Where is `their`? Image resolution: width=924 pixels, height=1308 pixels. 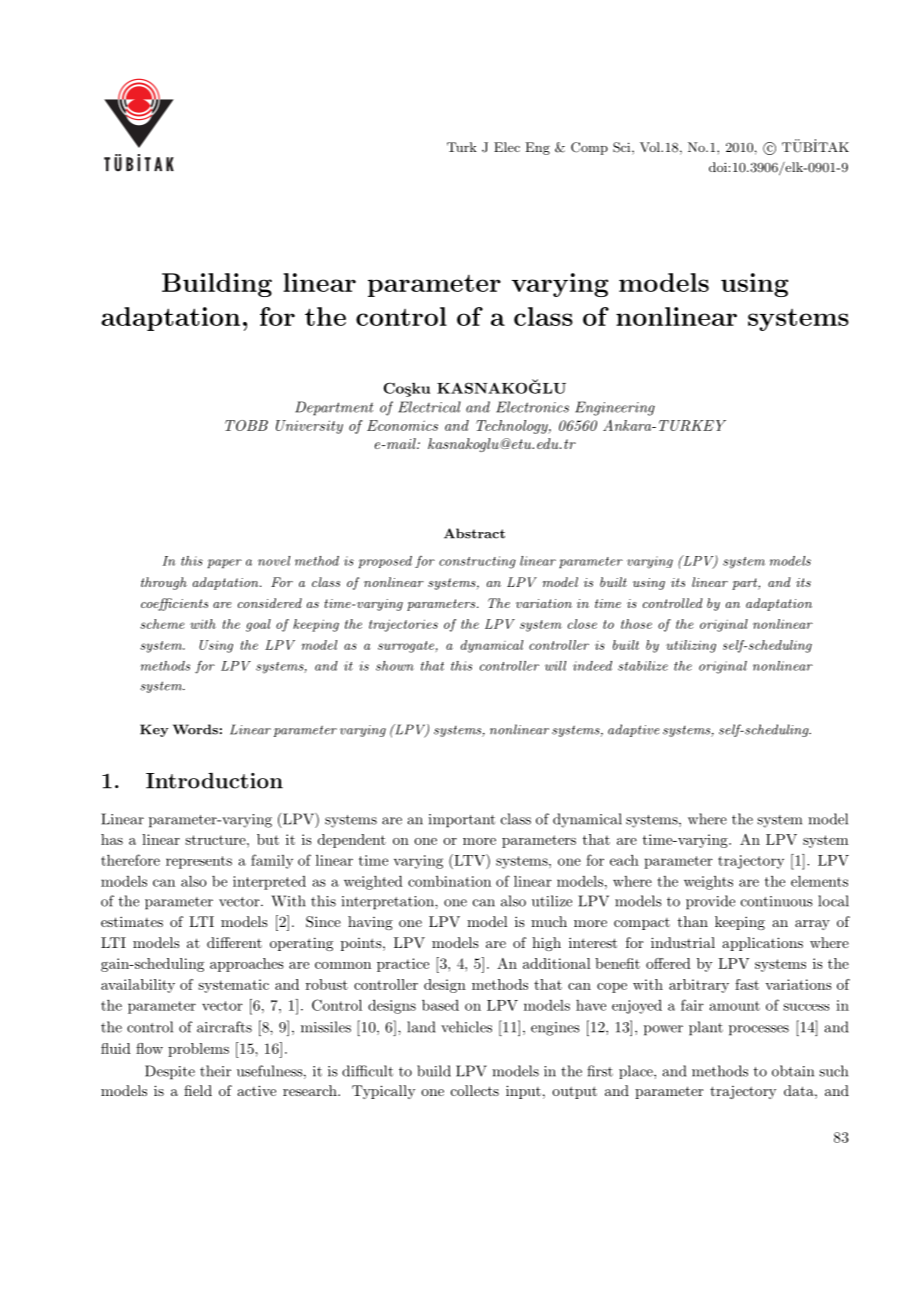
their is located at coordinates (215, 1071).
